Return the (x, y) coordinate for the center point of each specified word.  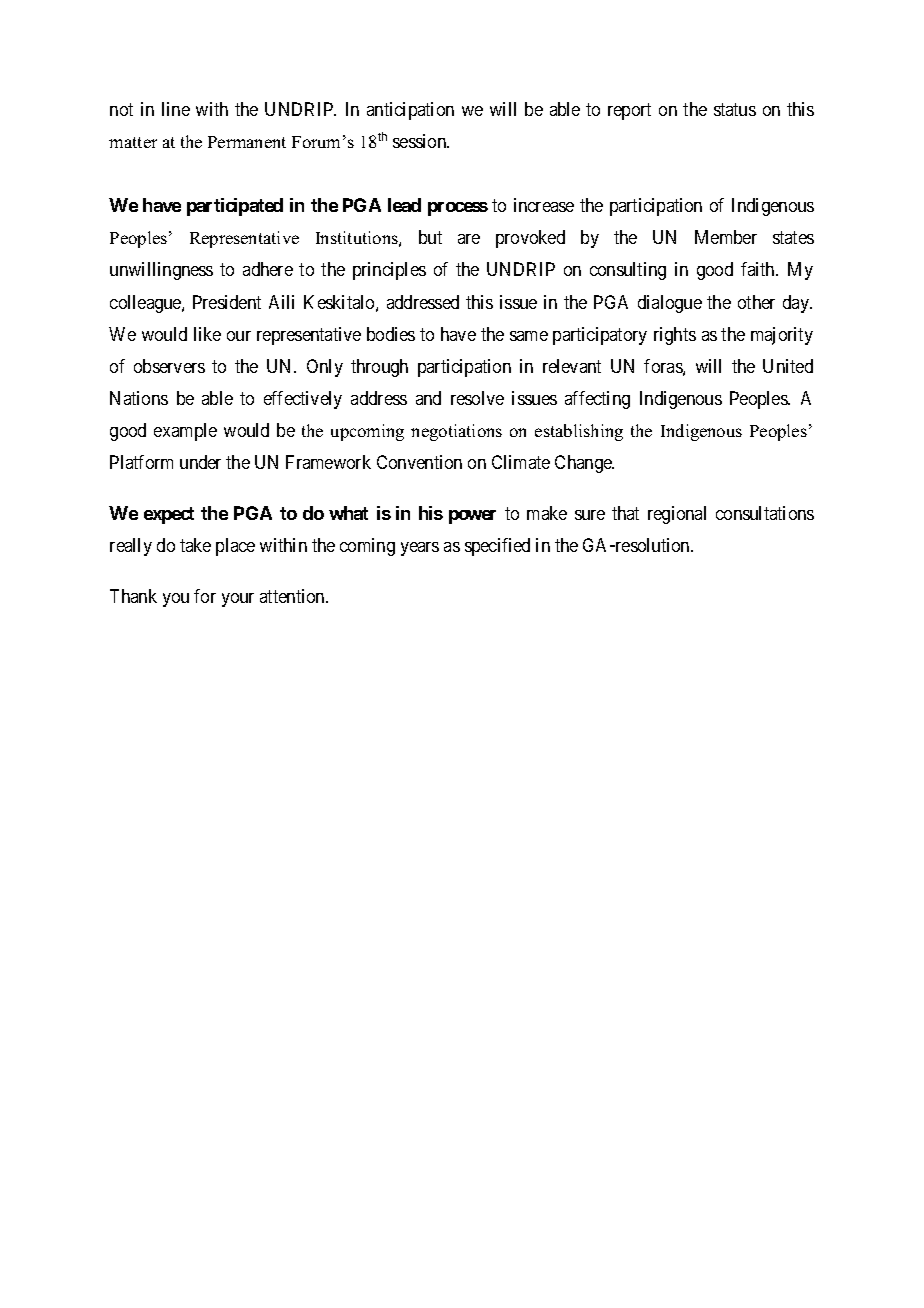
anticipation (410, 111)
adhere (268, 269)
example (185, 432)
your (238, 600)
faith (759, 269)
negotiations (456, 432)
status (735, 109)
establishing (579, 432)
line (176, 109)
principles (389, 271)
